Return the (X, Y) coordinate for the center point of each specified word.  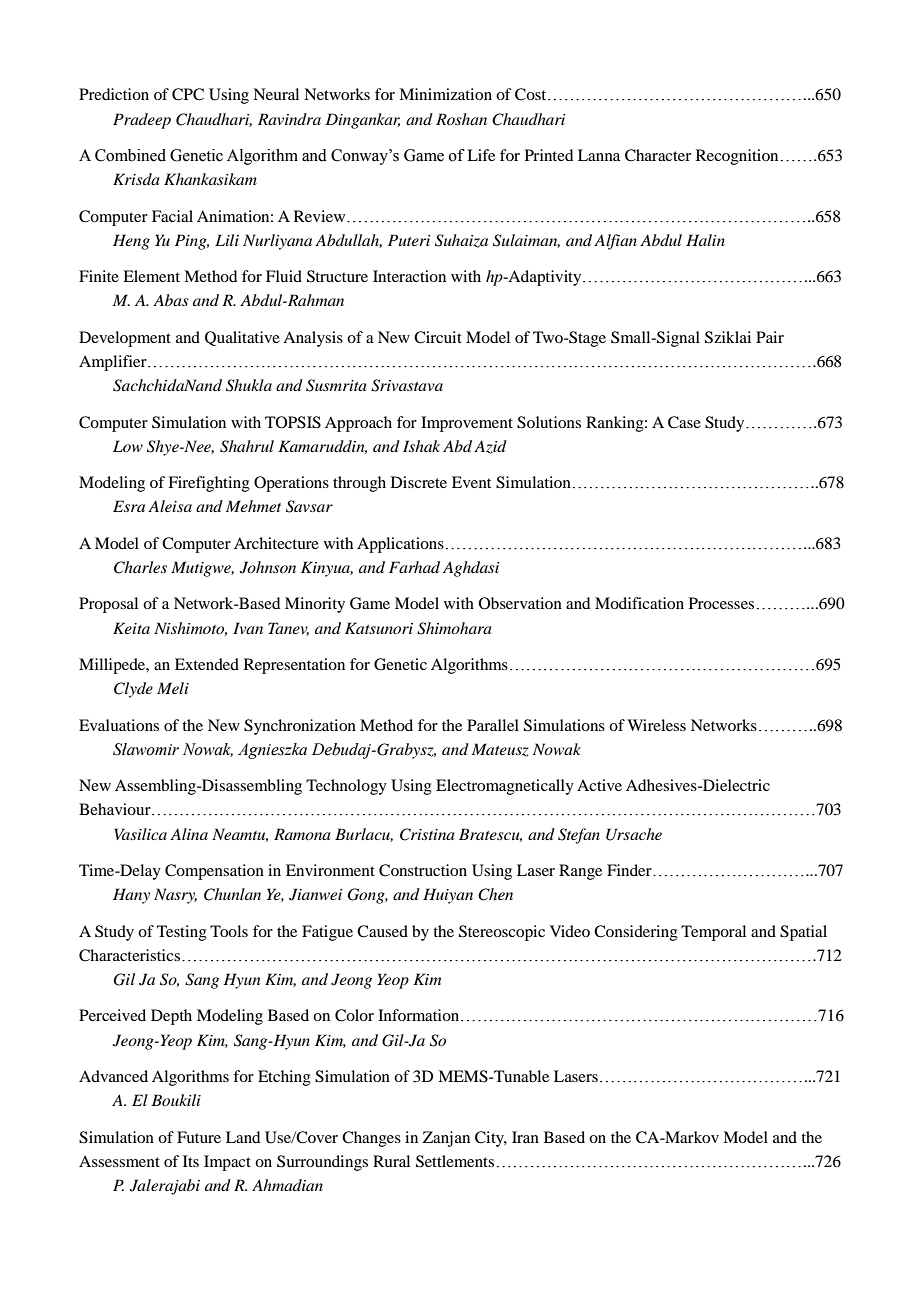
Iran (525, 1137)
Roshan (461, 119)
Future (199, 1137)
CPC (188, 94)
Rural (391, 1161)
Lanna (599, 155)
